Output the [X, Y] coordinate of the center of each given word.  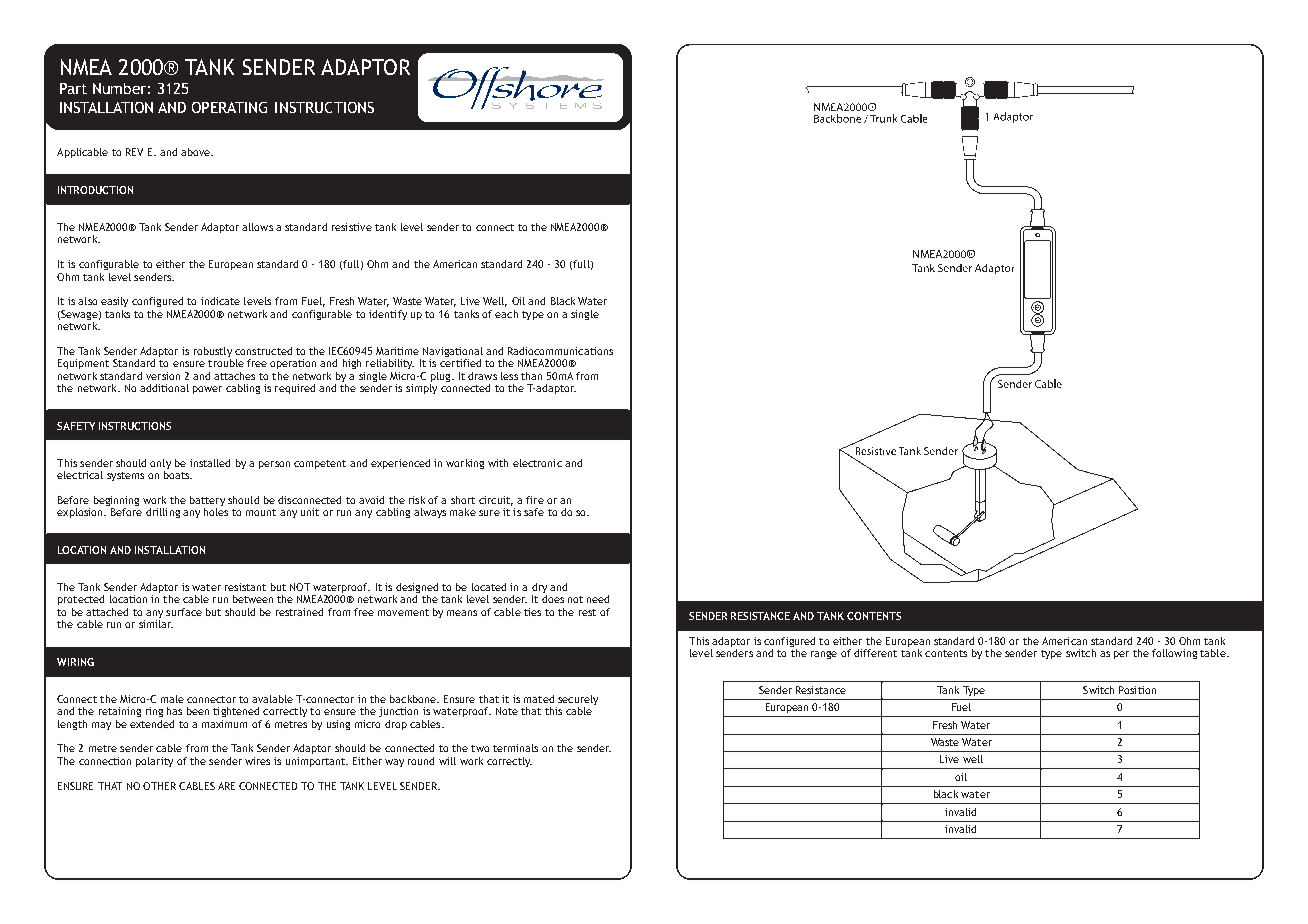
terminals [515, 748]
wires [257, 761]
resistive [352, 227]
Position [1137, 690]
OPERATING [229, 107]
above [196, 152]
